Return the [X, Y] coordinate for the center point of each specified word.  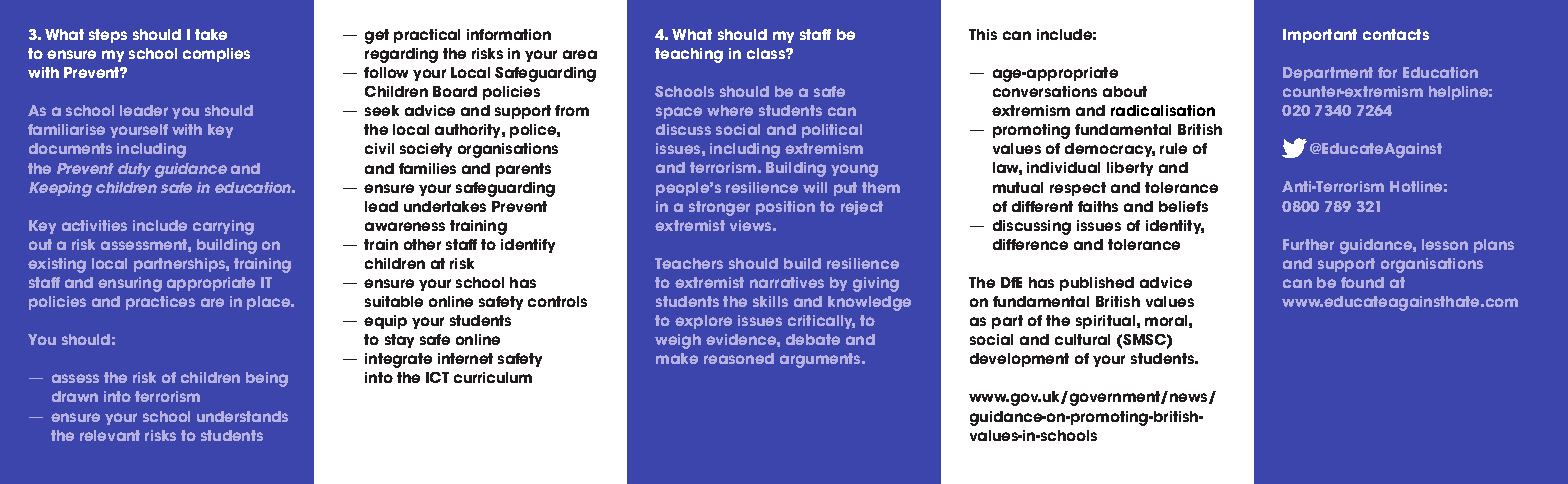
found [1362, 282]
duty [134, 170]
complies [216, 55]
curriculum [493, 377]
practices [160, 303]
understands [242, 416]
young [854, 170]
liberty [1130, 169]
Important [1320, 36]
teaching [689, 55]
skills [770, 301]
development [1019, 360]
